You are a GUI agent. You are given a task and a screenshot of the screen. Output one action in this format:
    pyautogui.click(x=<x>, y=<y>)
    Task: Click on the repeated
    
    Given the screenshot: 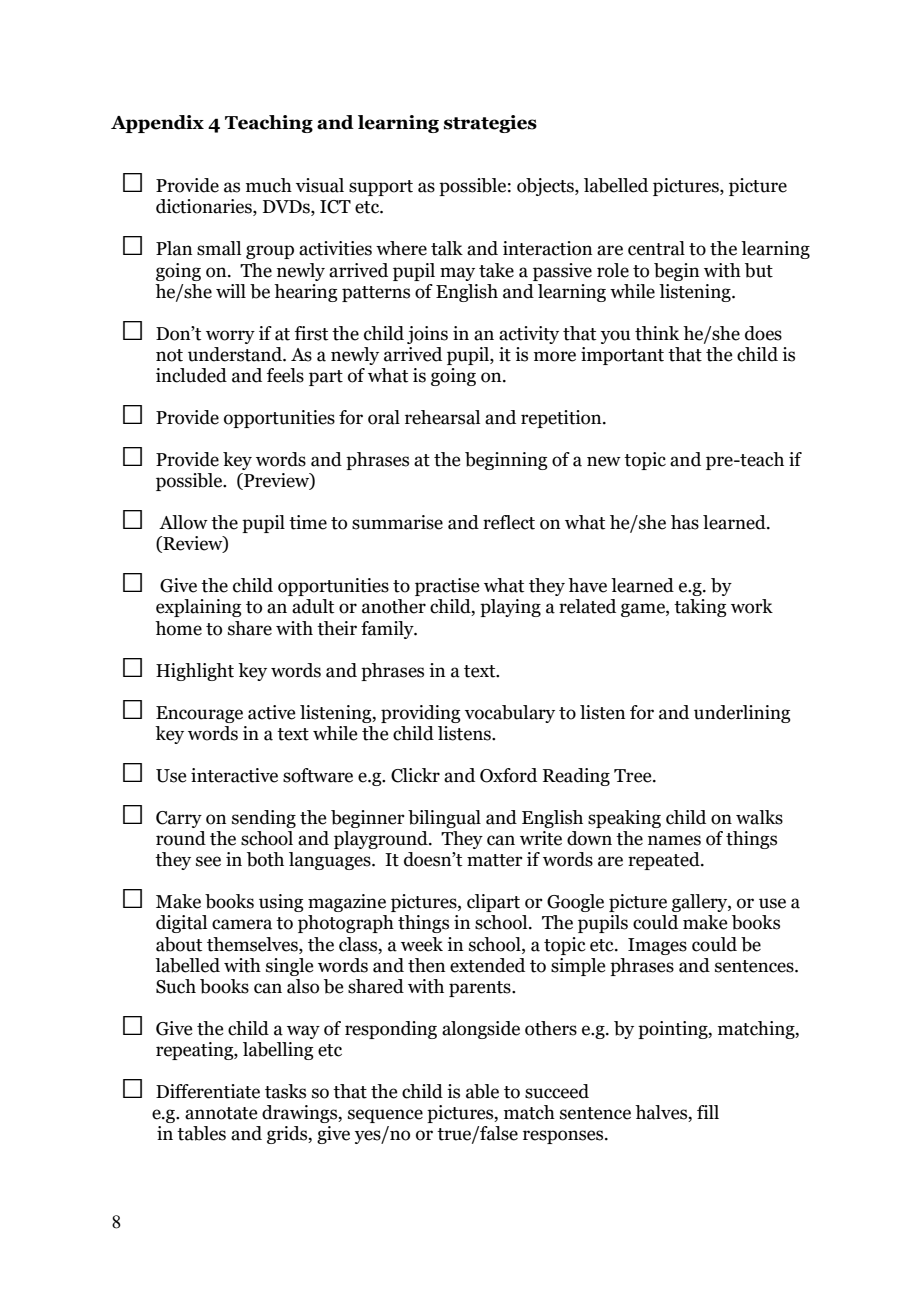 What is the action you would take?
    pyautogui.click(x=665, y=861)
